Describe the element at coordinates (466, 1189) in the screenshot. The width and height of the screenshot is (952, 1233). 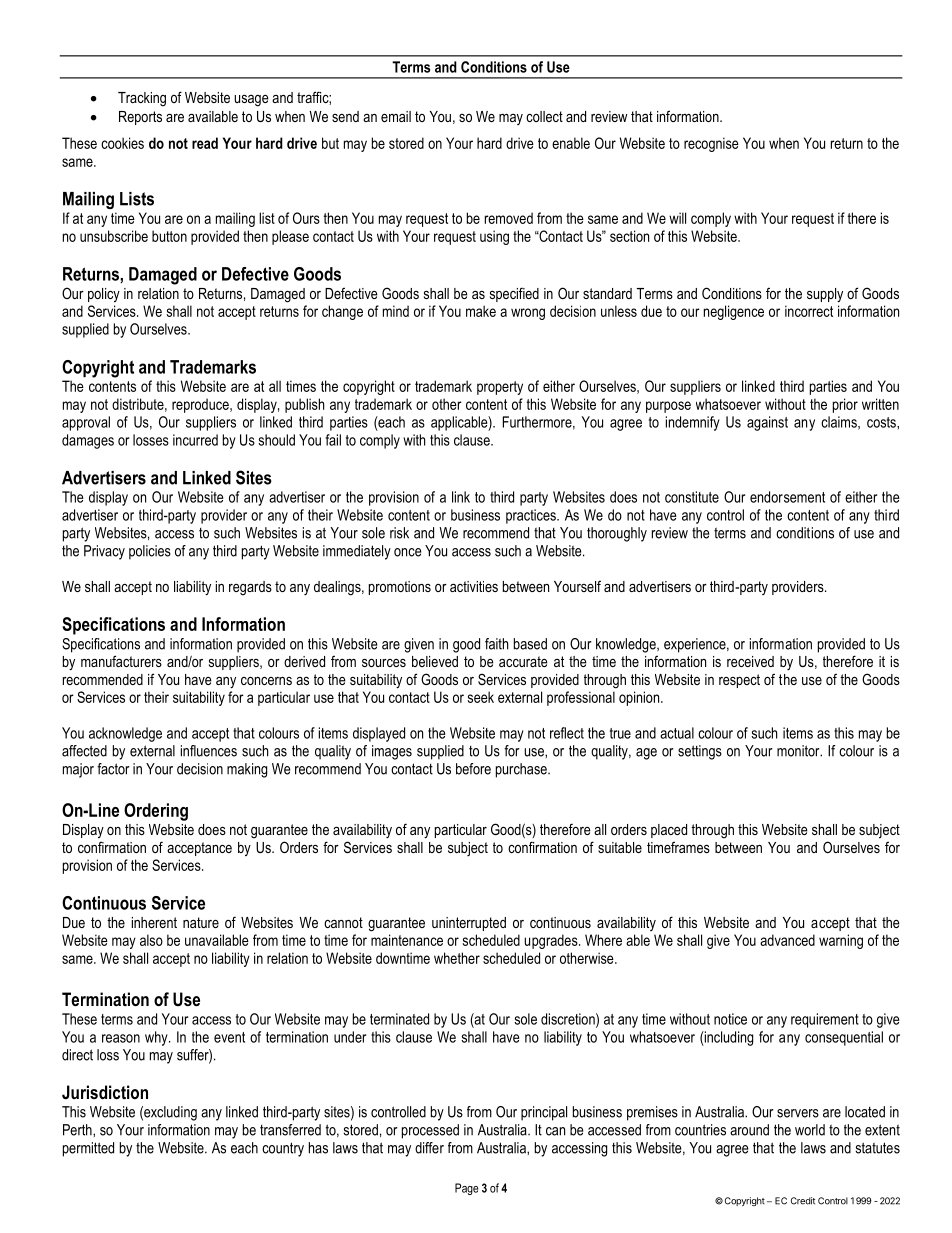
I see `Page` at that location.
